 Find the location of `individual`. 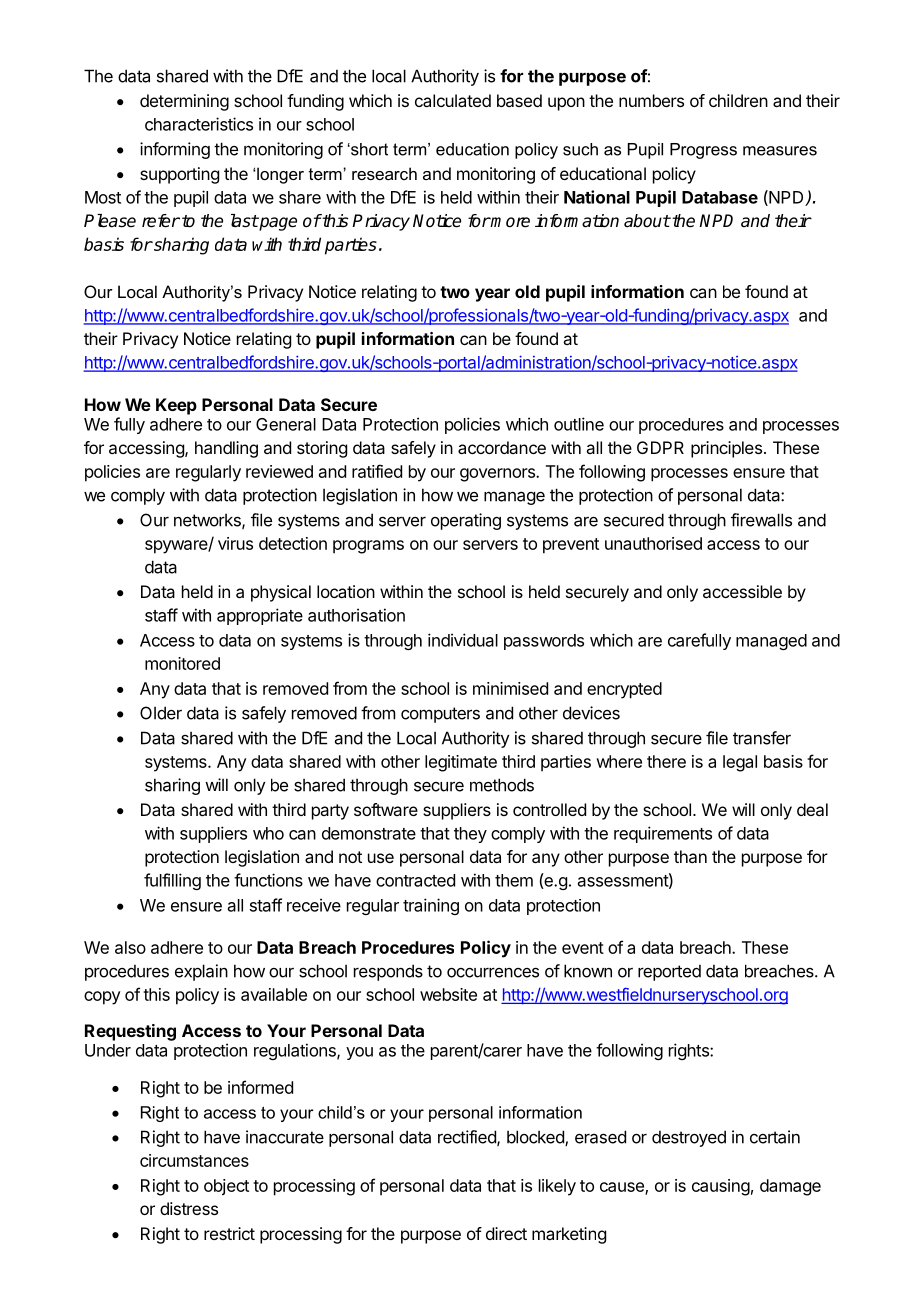

individual is located at coordinates (463, 640).
